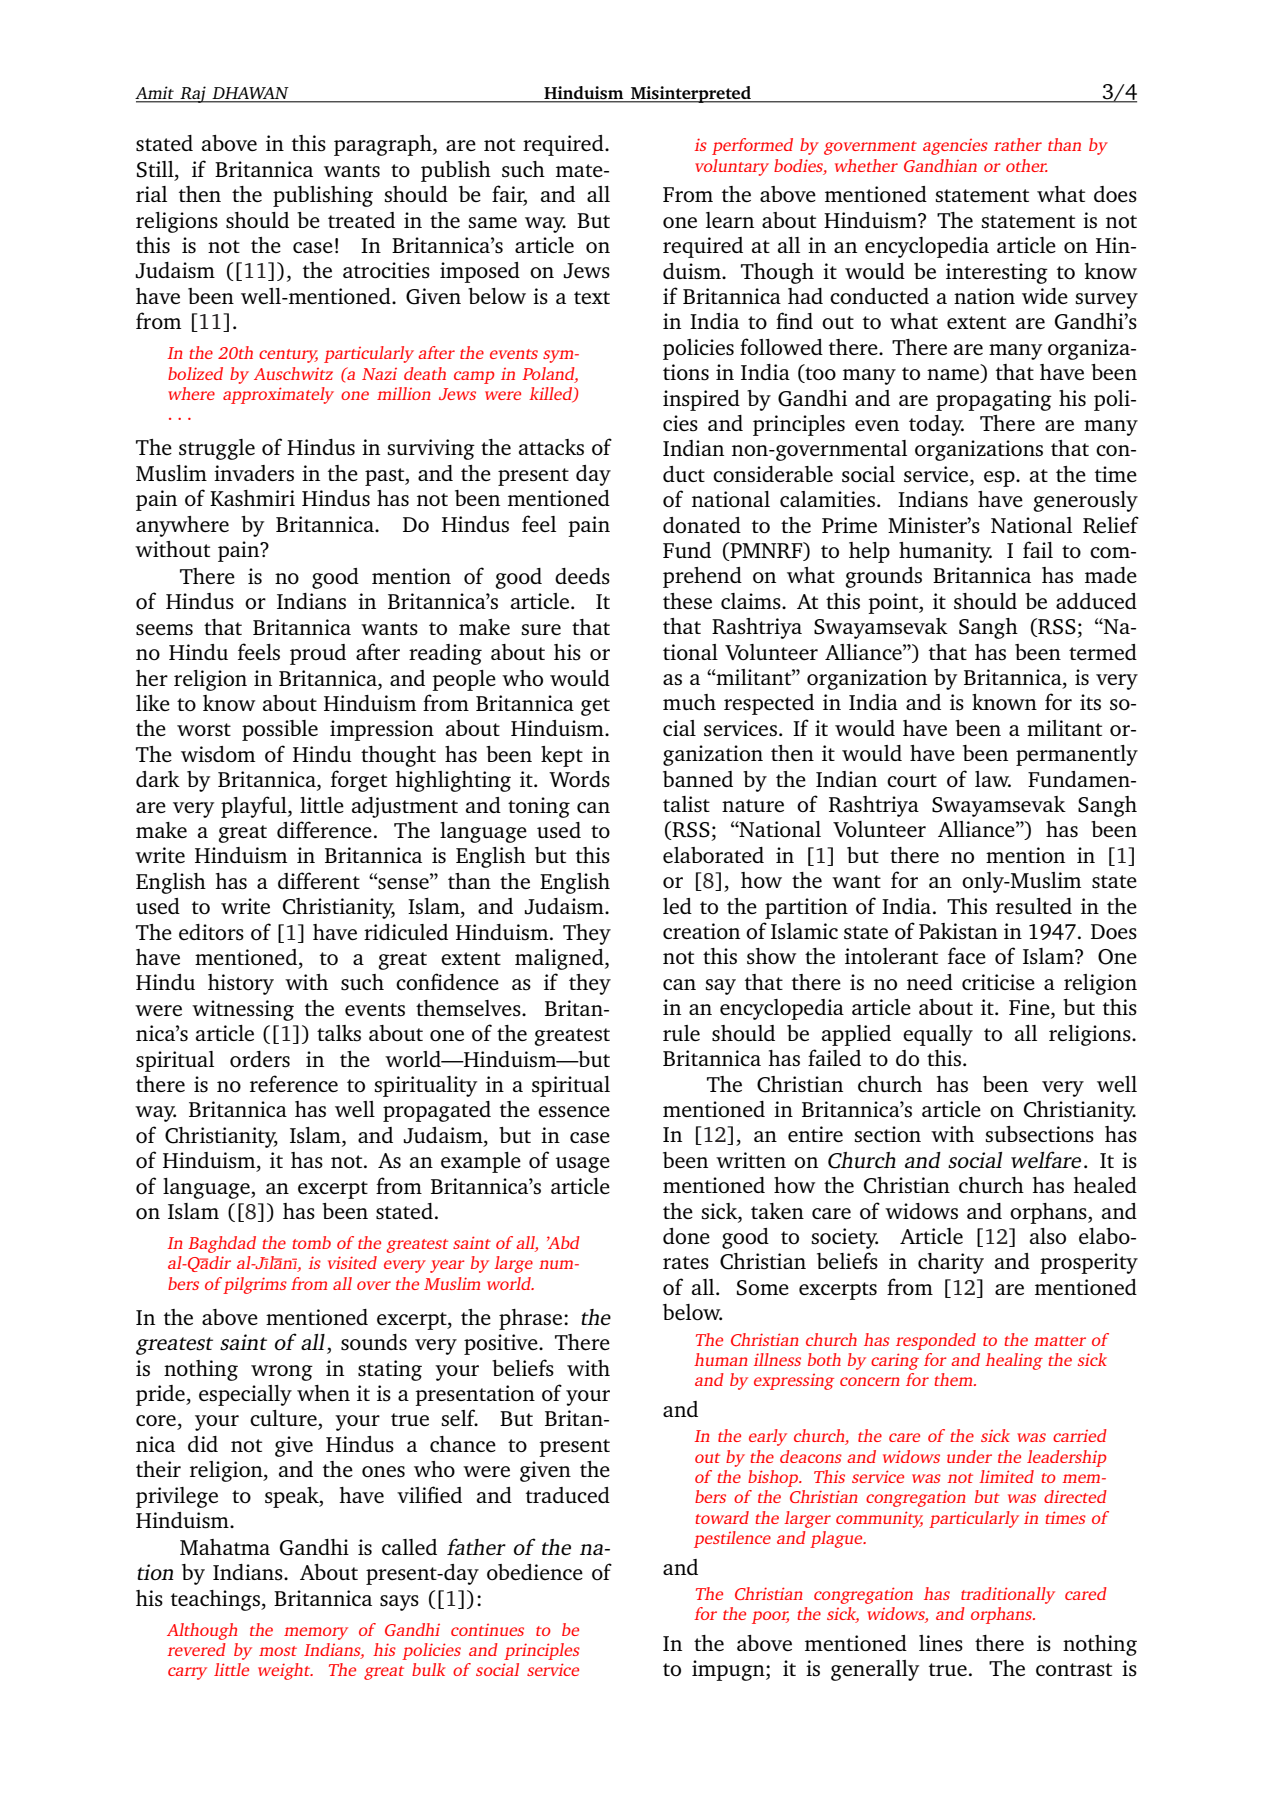 The width and height of the screenshot is (1273, 1802). I want to click on much, so click(689, 702).
